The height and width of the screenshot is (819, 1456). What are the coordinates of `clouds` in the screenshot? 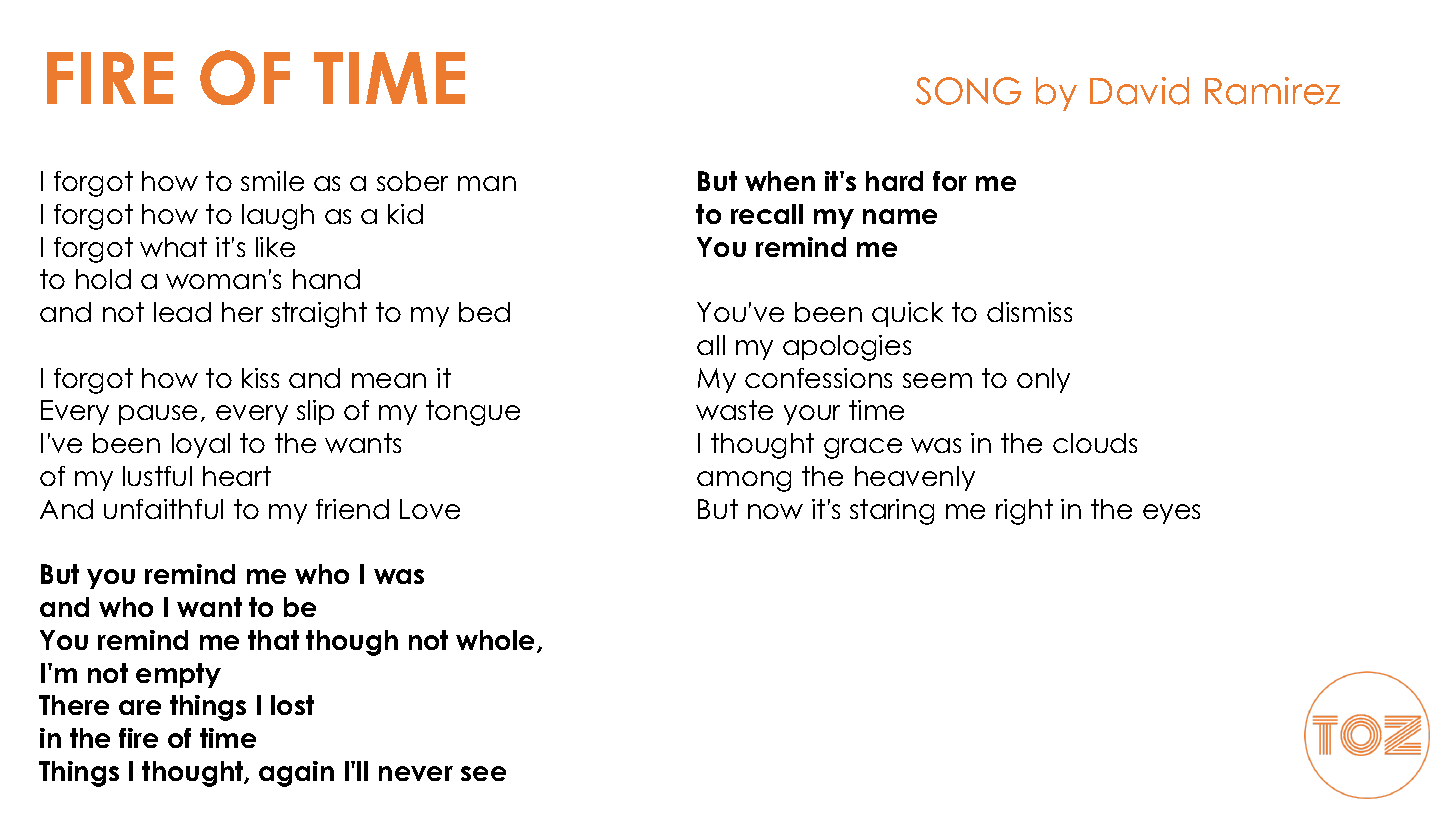 It's located at (1095, 443).
